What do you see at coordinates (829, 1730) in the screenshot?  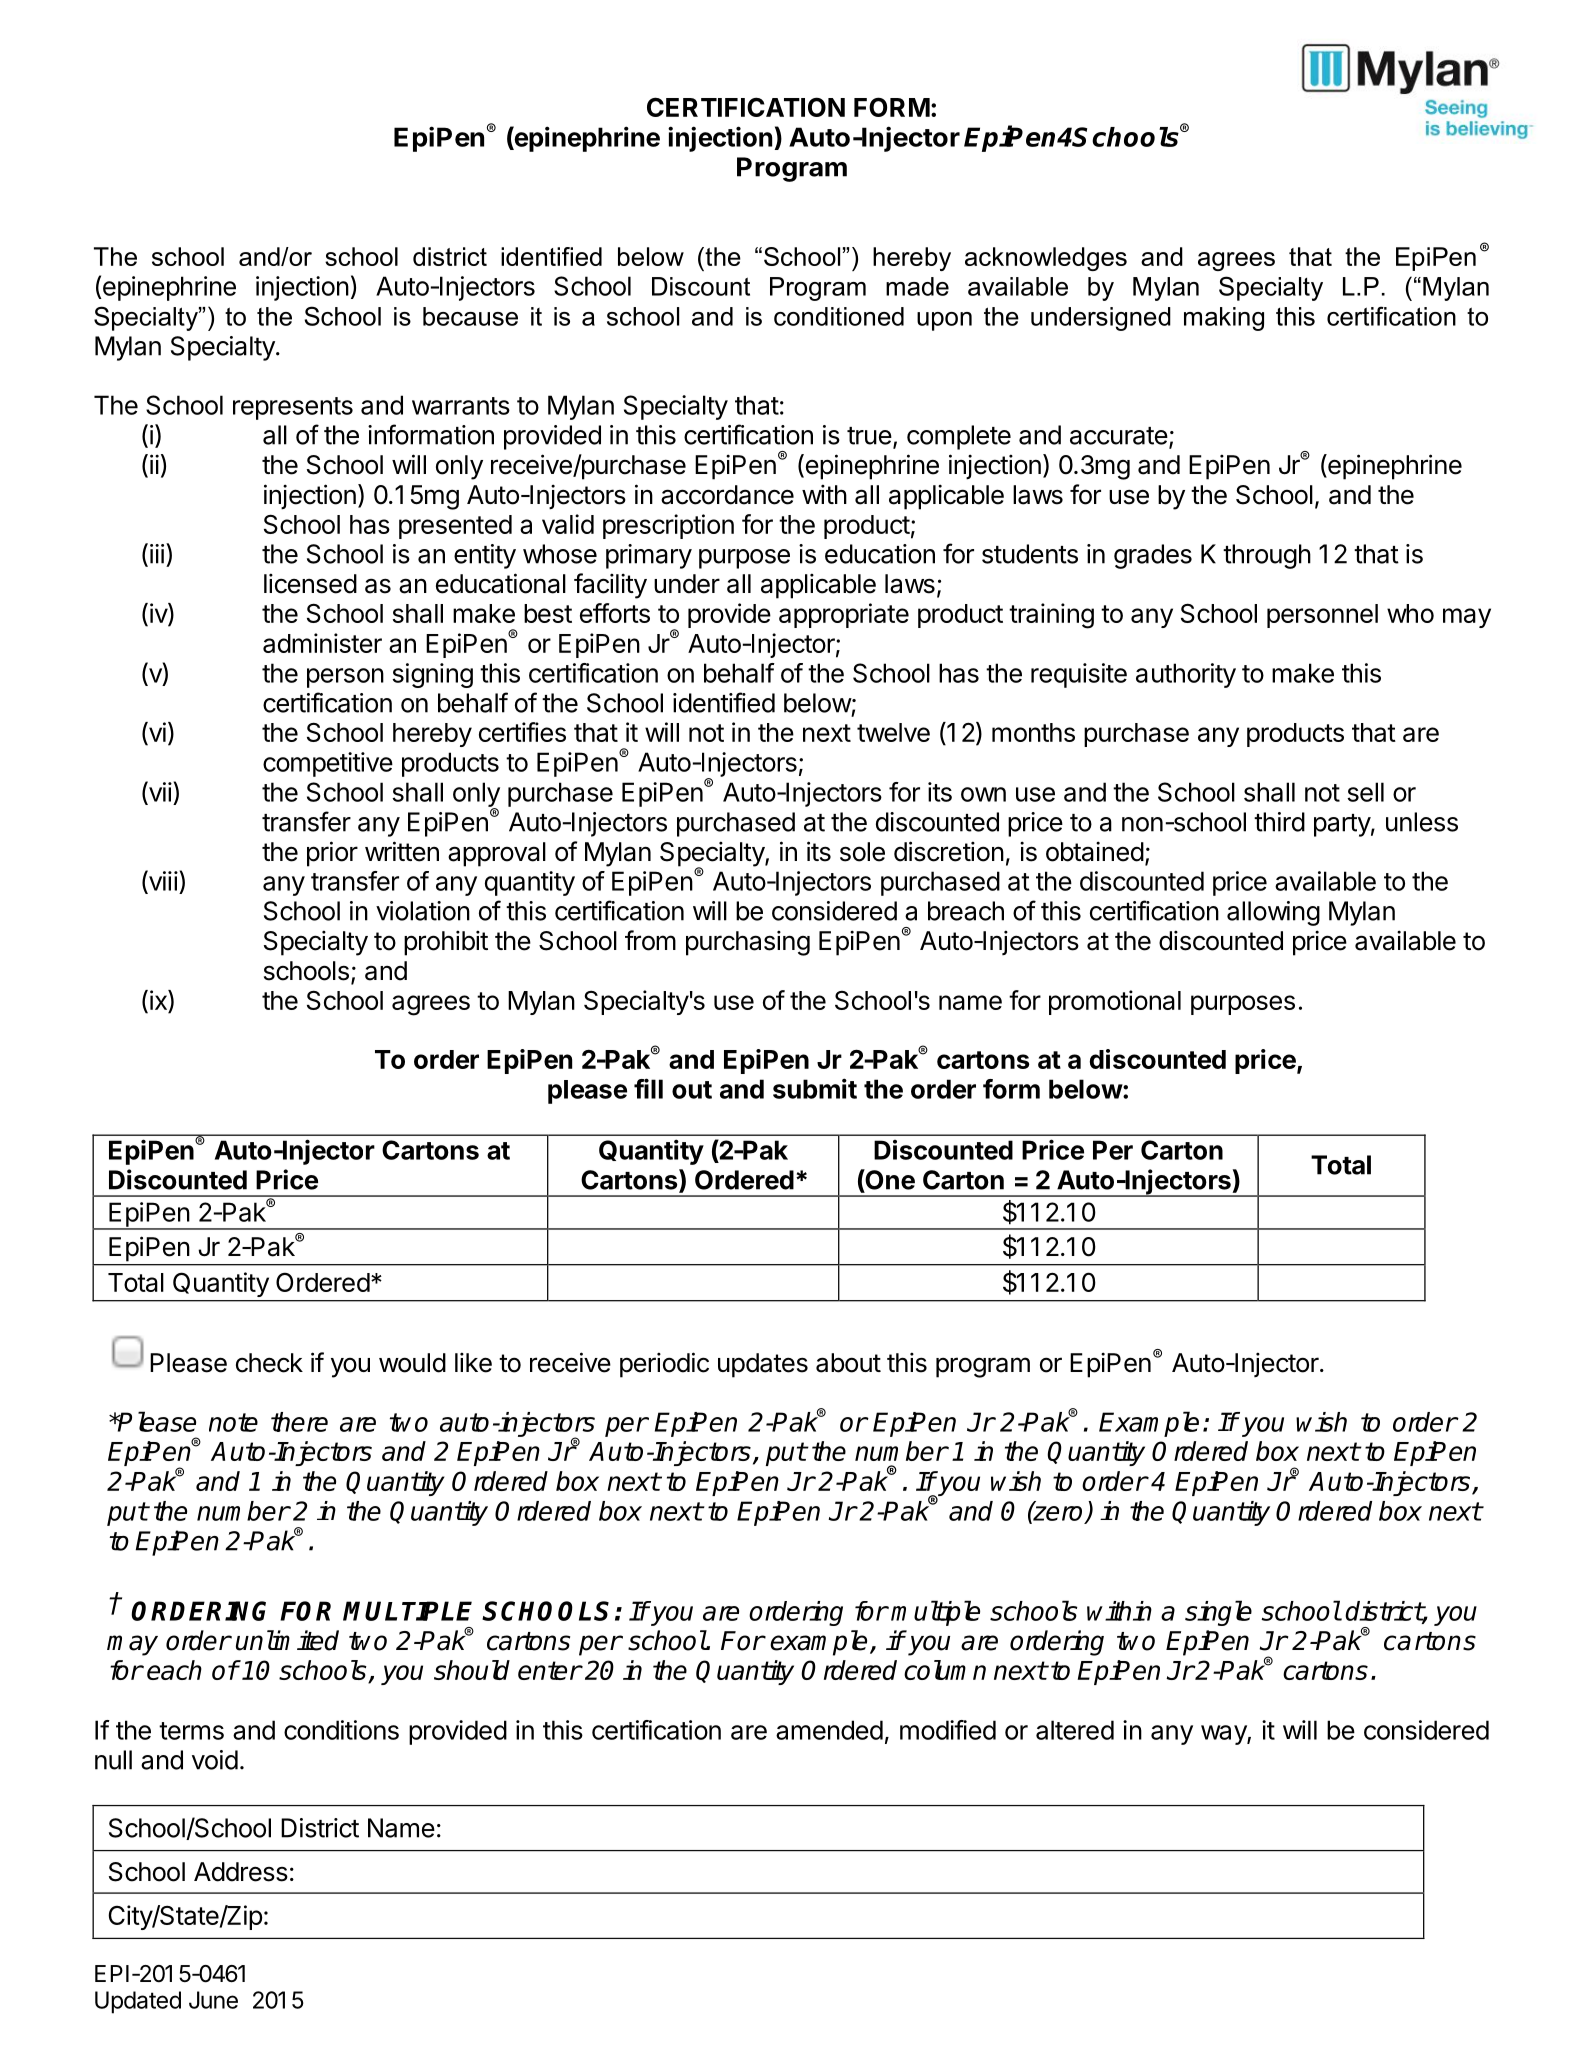 I see `amended` at bounding box center [829, 1730].
